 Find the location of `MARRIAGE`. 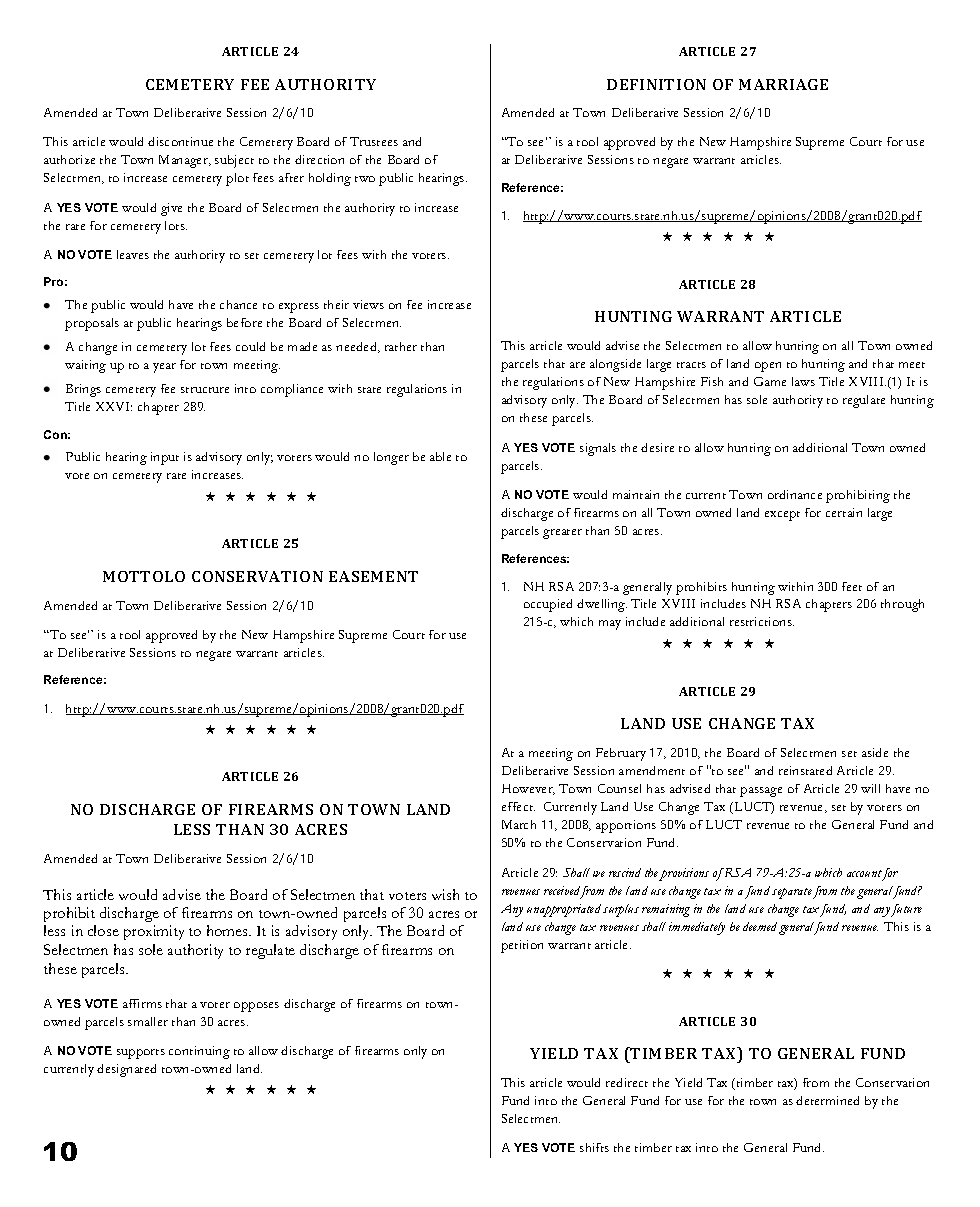

MARRIAGE is located at coordinates (783, 84).
